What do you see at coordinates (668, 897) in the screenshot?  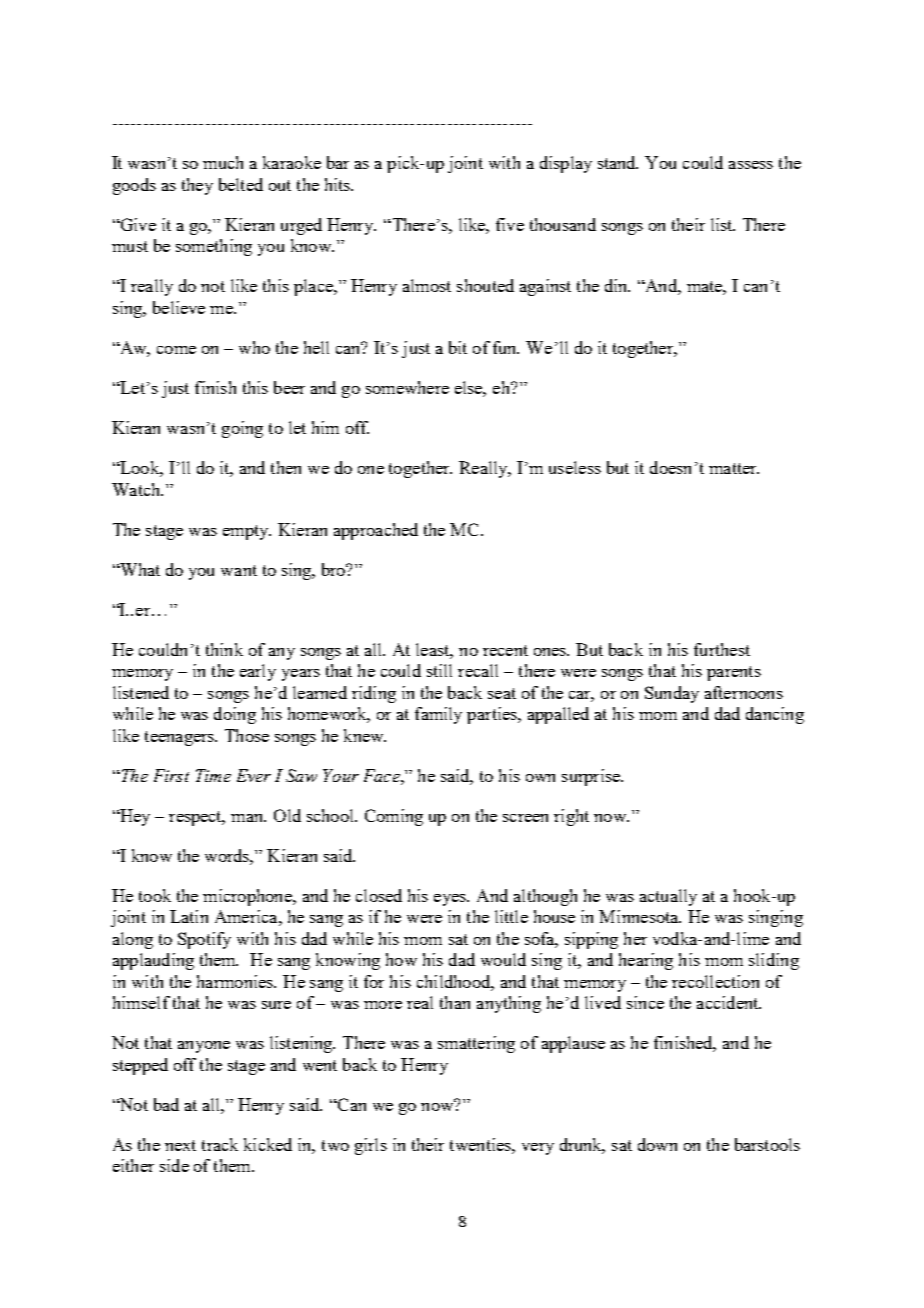 I see `actually` at bounding box center [668, 897].
